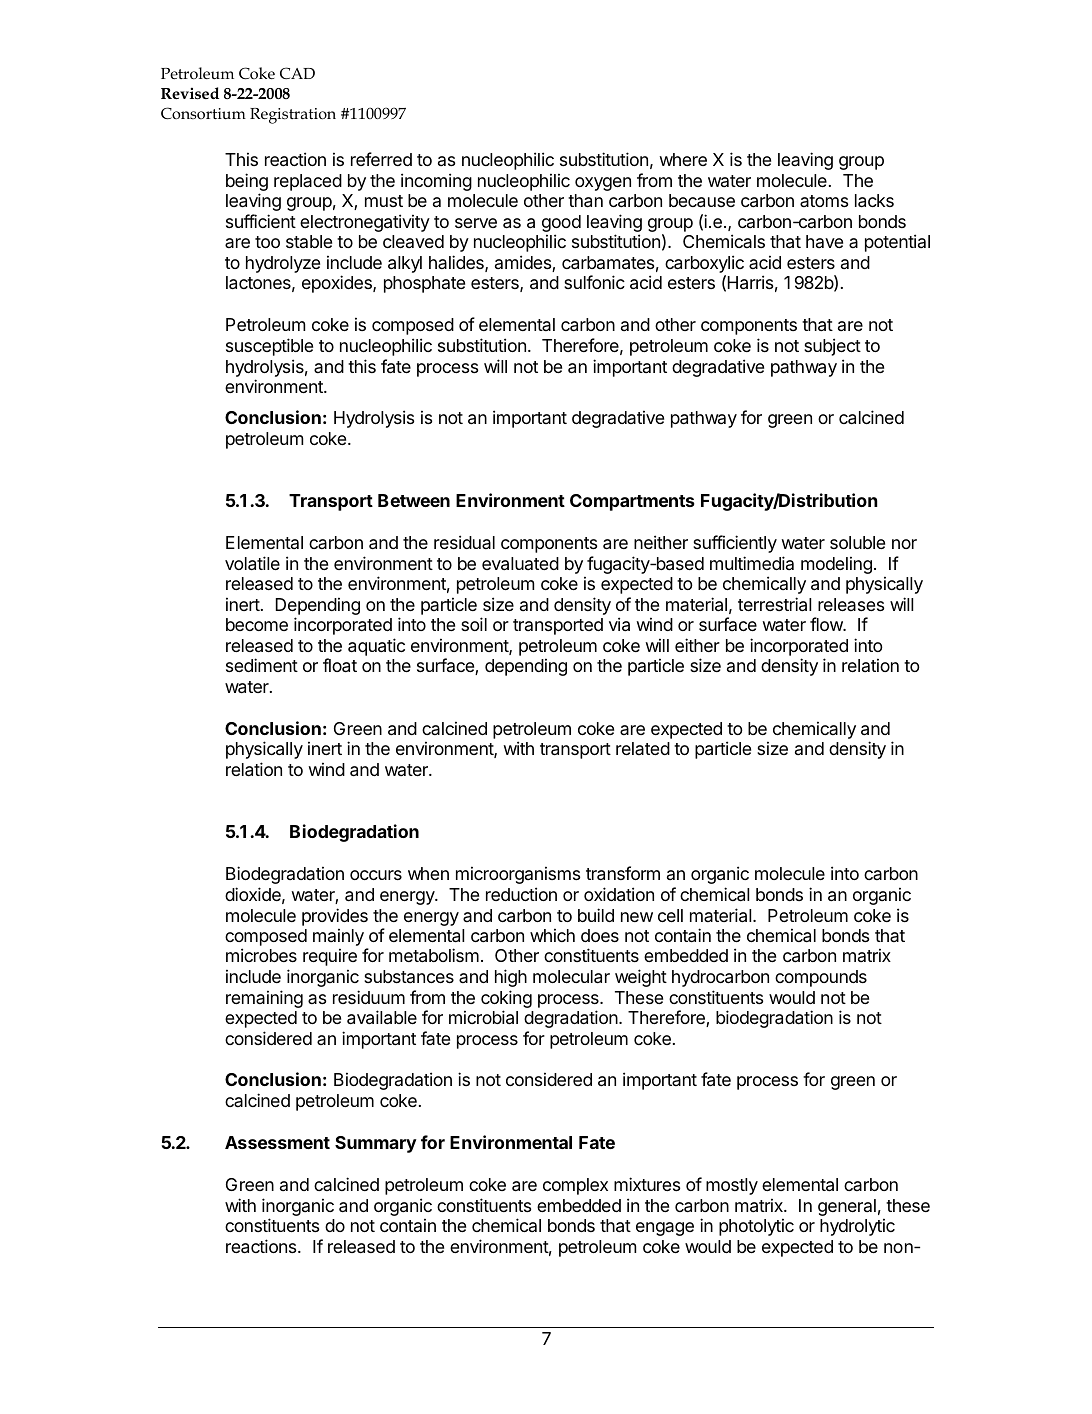 This document has width=1092, height=1414. I want to click on amides, so click(524, 263).
